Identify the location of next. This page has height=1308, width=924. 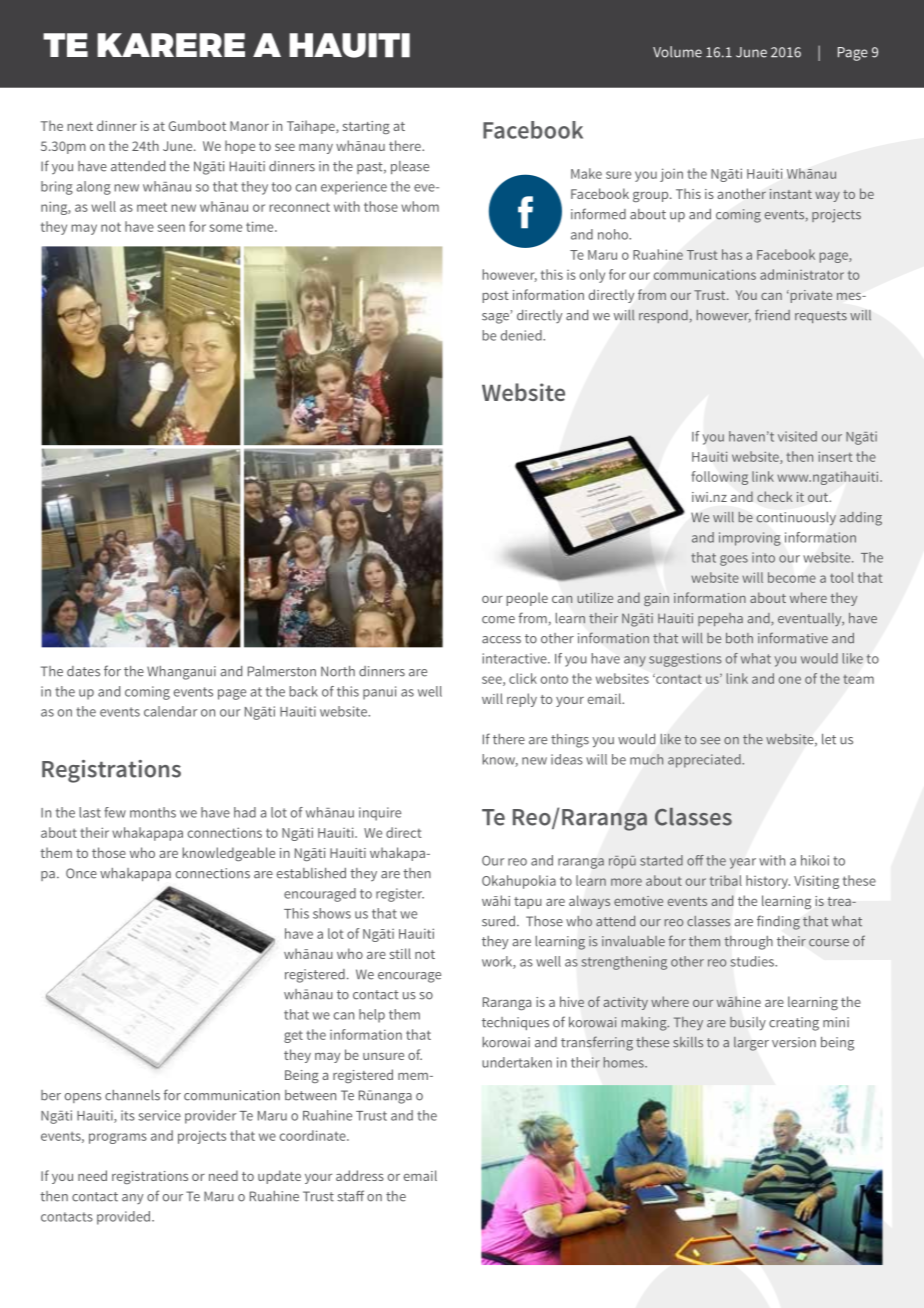
(80, 126).
